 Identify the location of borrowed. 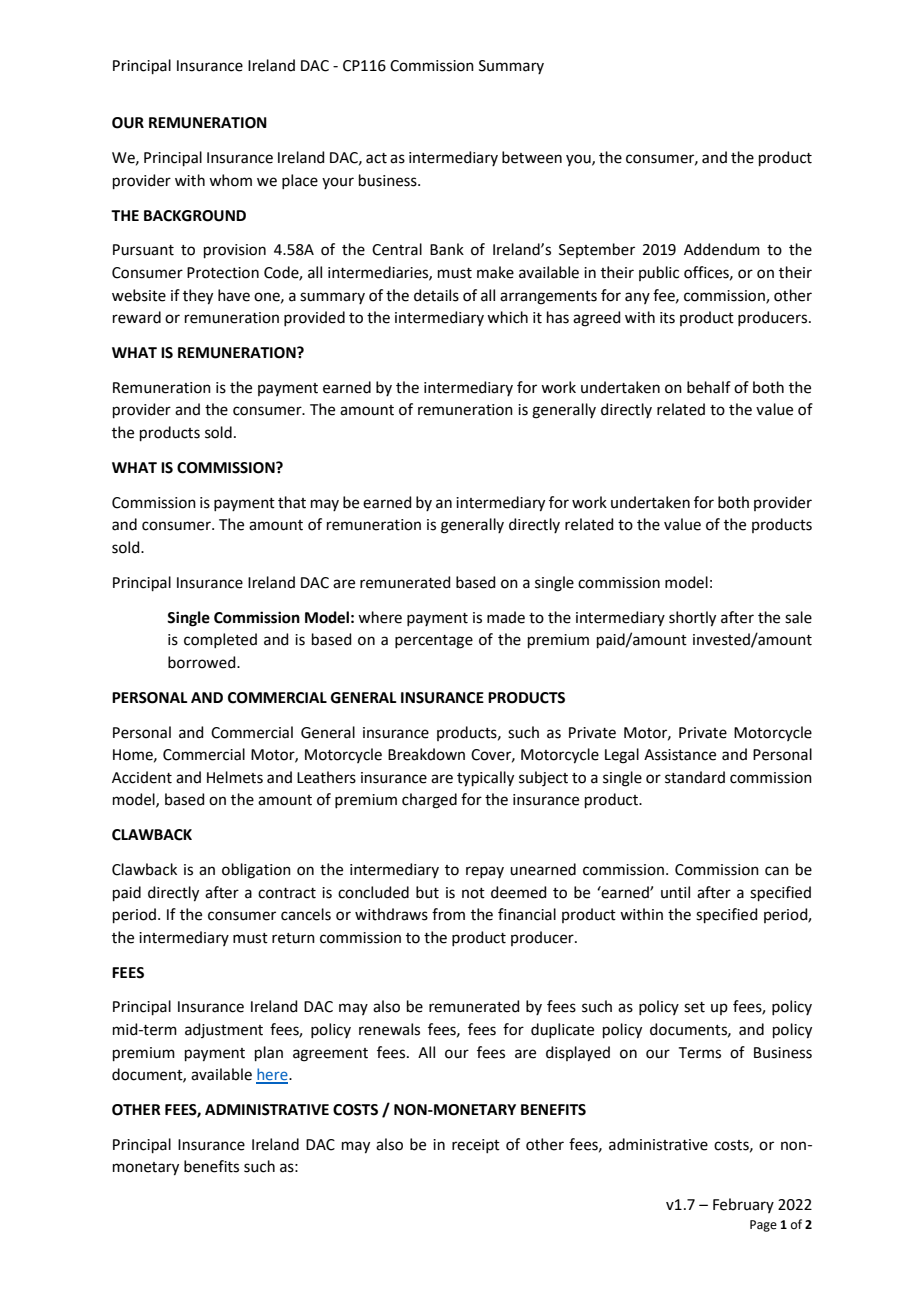
(203, 662).
